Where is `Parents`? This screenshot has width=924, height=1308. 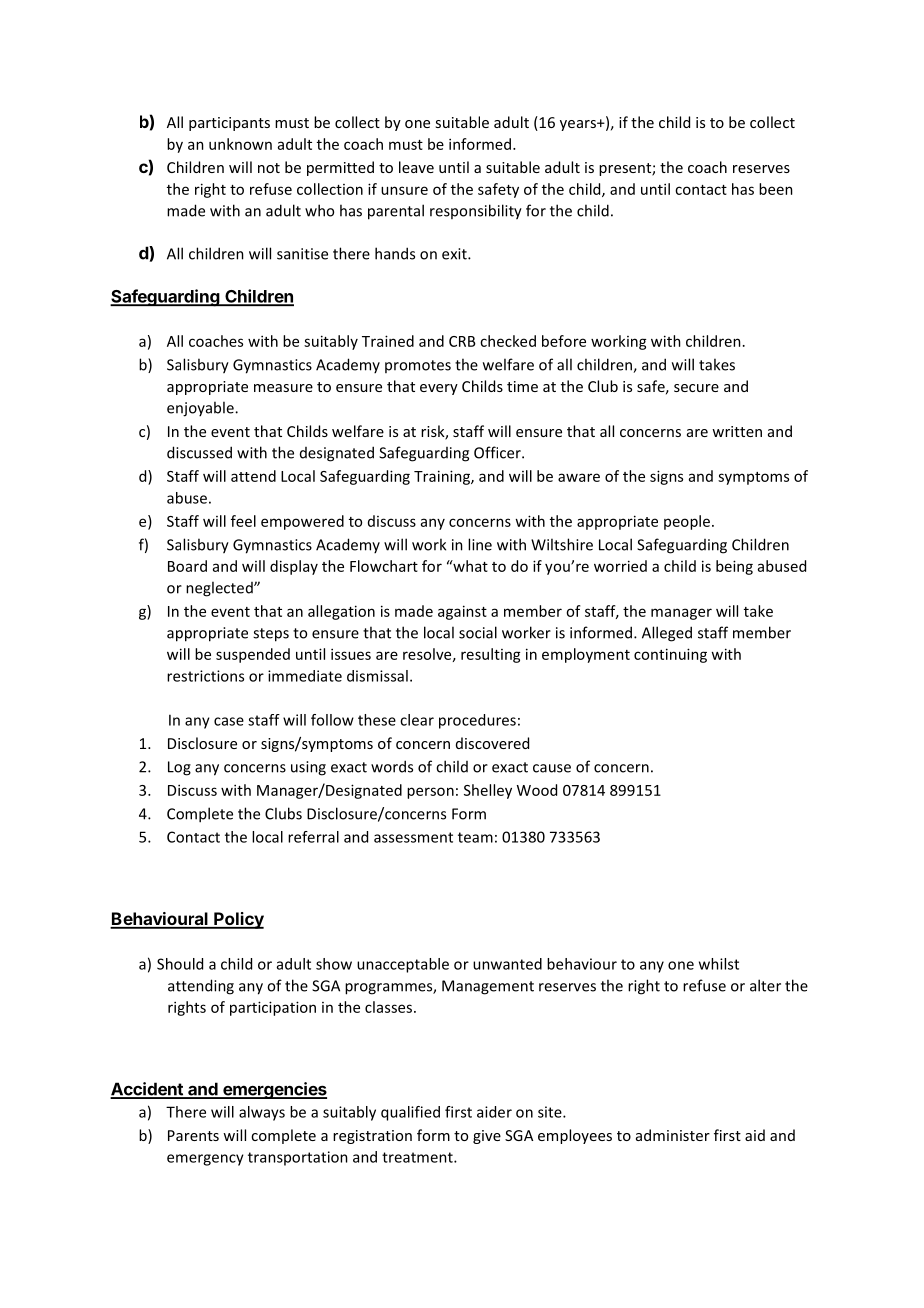
Parents is located at coordinates (193, 1135).
